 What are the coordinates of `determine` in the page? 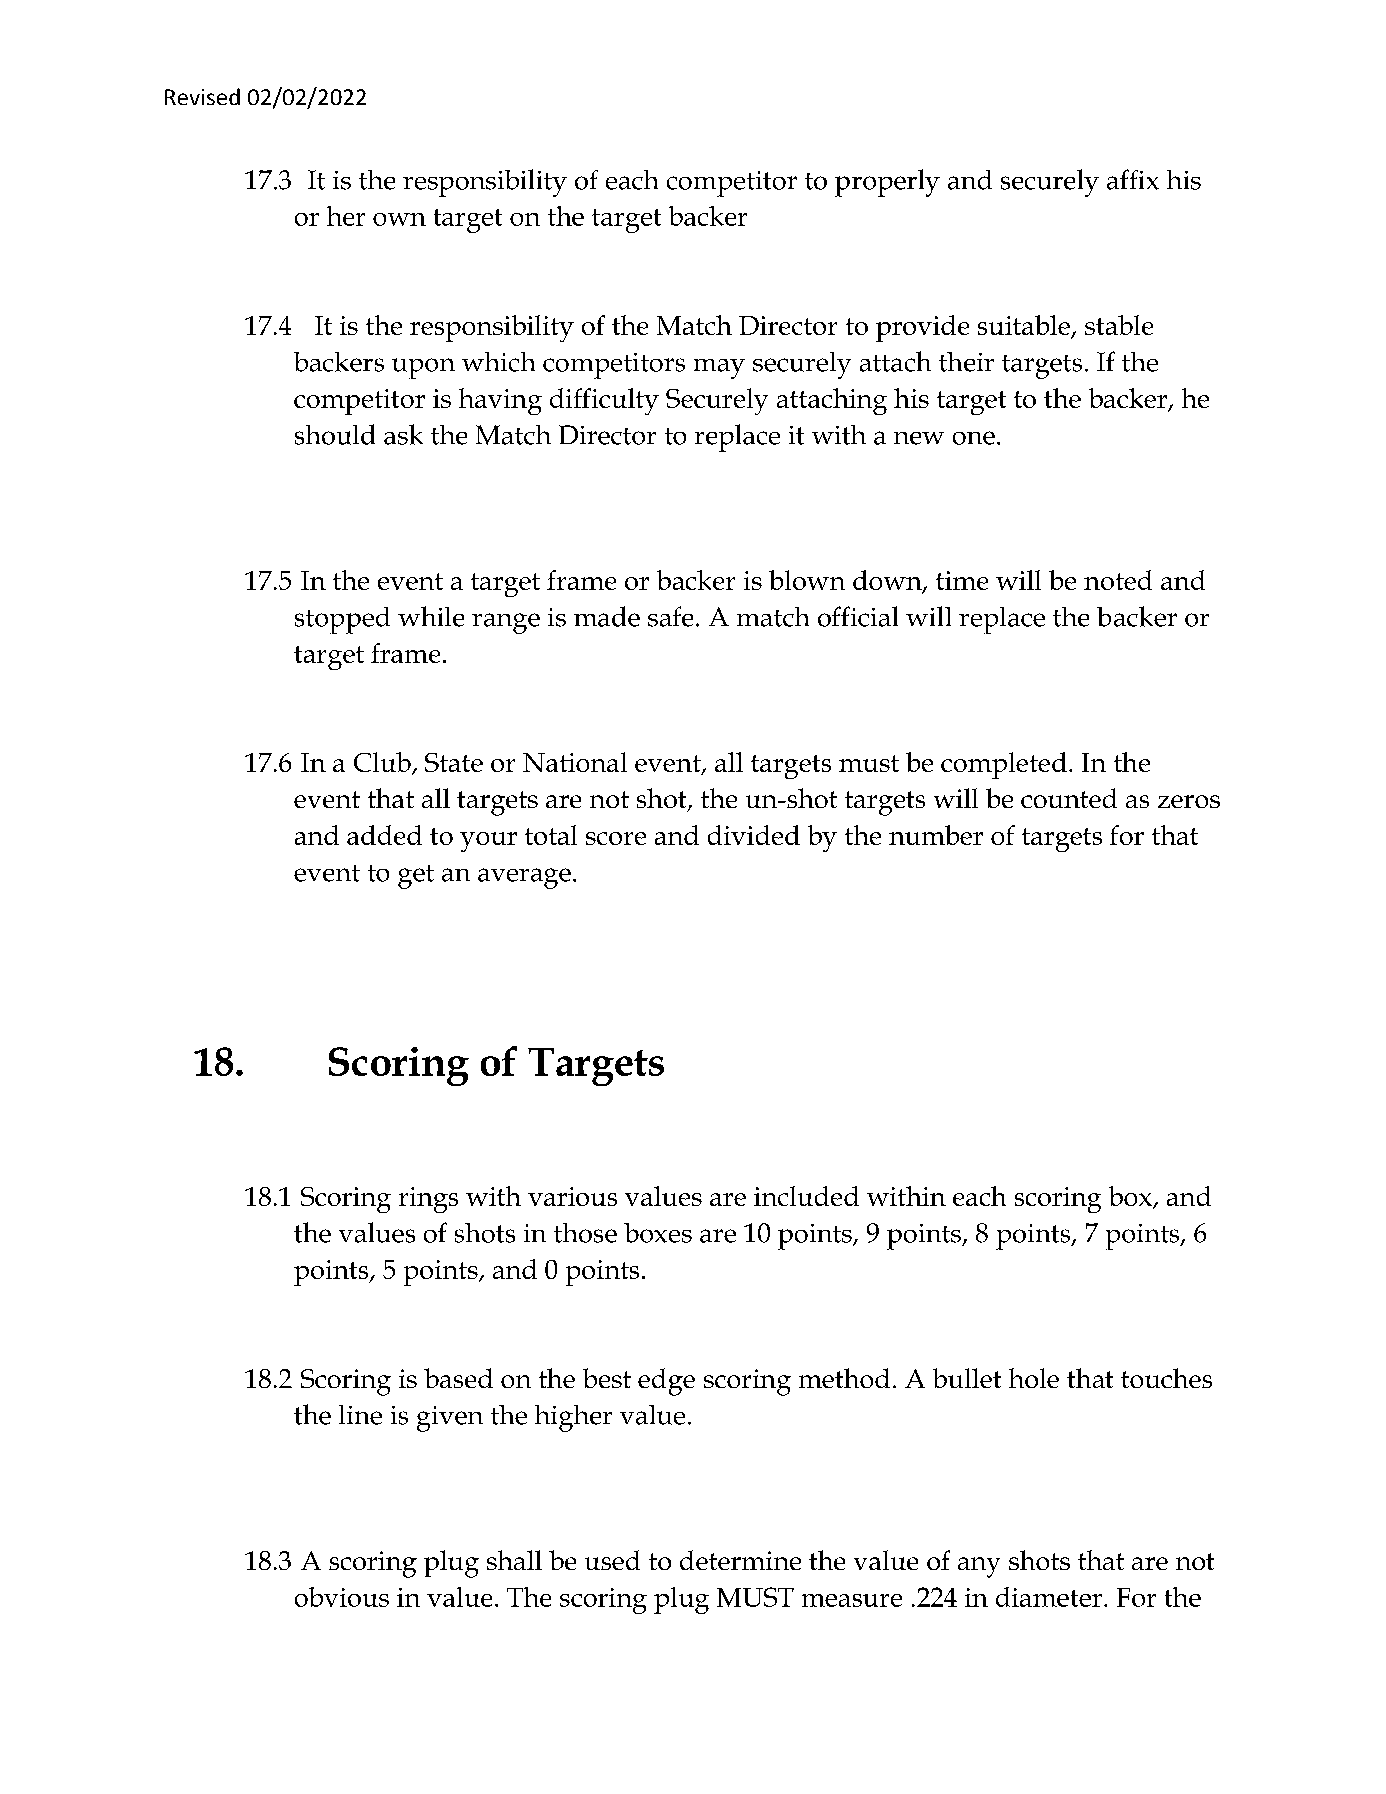 It's located at (740, 1560).
